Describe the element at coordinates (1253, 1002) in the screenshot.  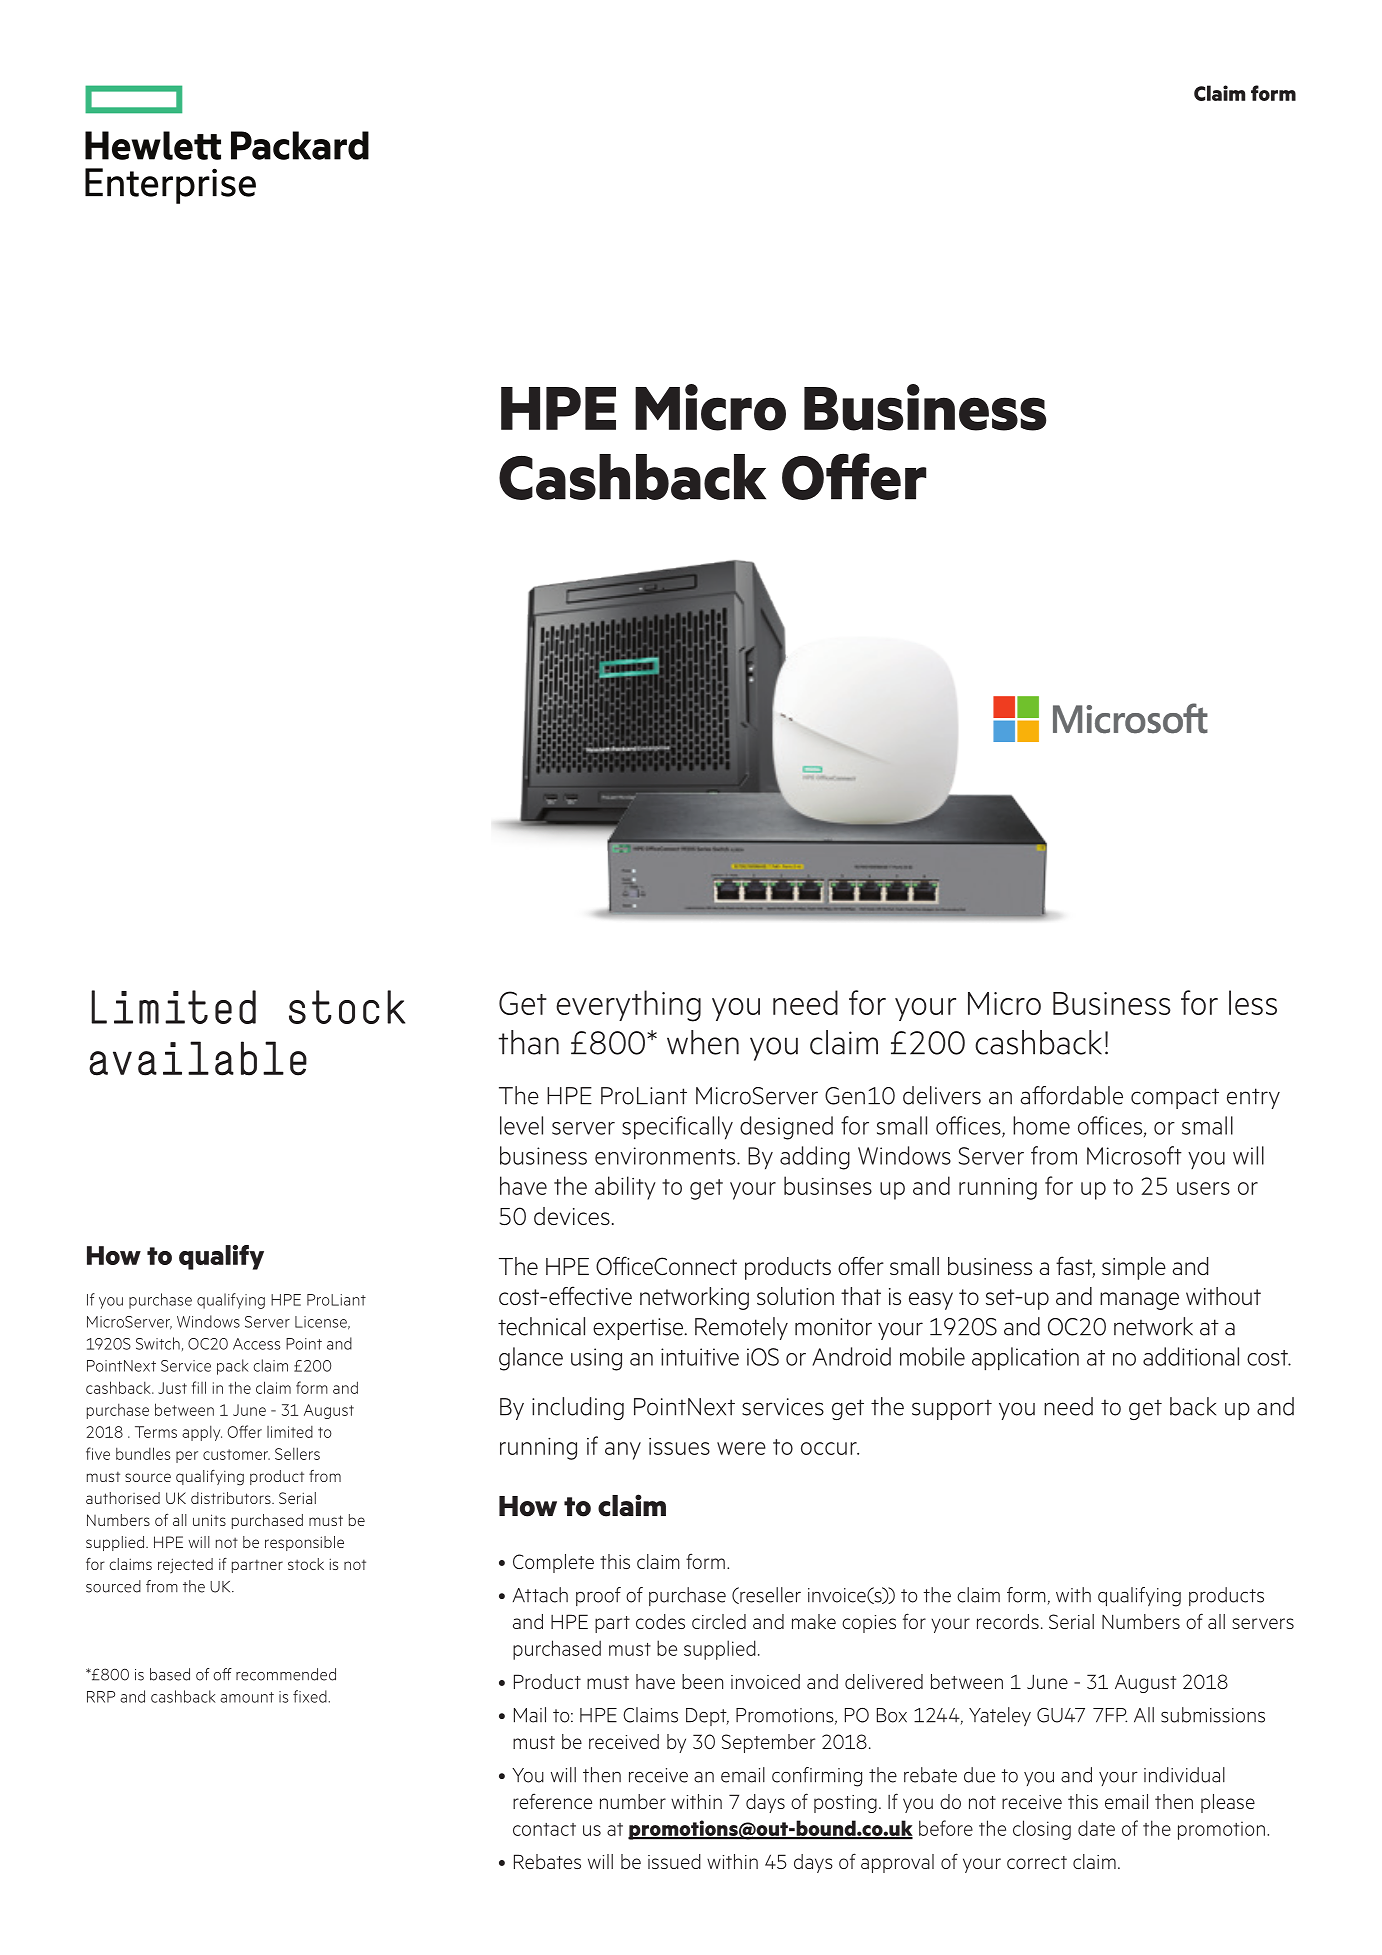
I see `less` at that location.
